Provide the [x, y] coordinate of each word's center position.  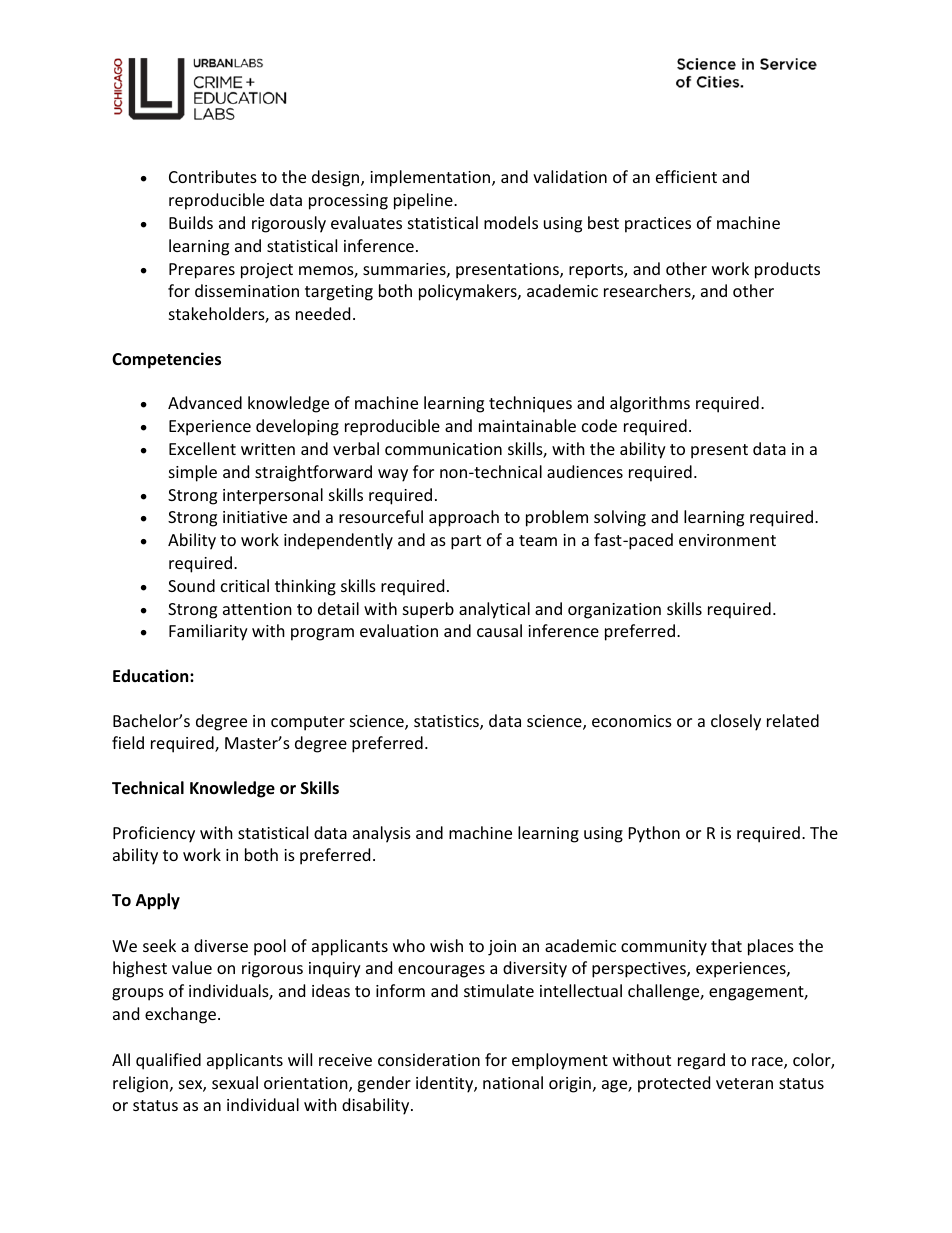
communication [443, 449]
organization [614, 611]
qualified [168, 1061]
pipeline [424, 201]
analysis [382, 834]
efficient [686, 176]
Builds [191, 222]
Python [654, 834]
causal [499, 630]
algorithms [650, 404]
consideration [429, 1059]
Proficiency [154, 834]
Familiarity [208, 632]
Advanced [205, 402]
